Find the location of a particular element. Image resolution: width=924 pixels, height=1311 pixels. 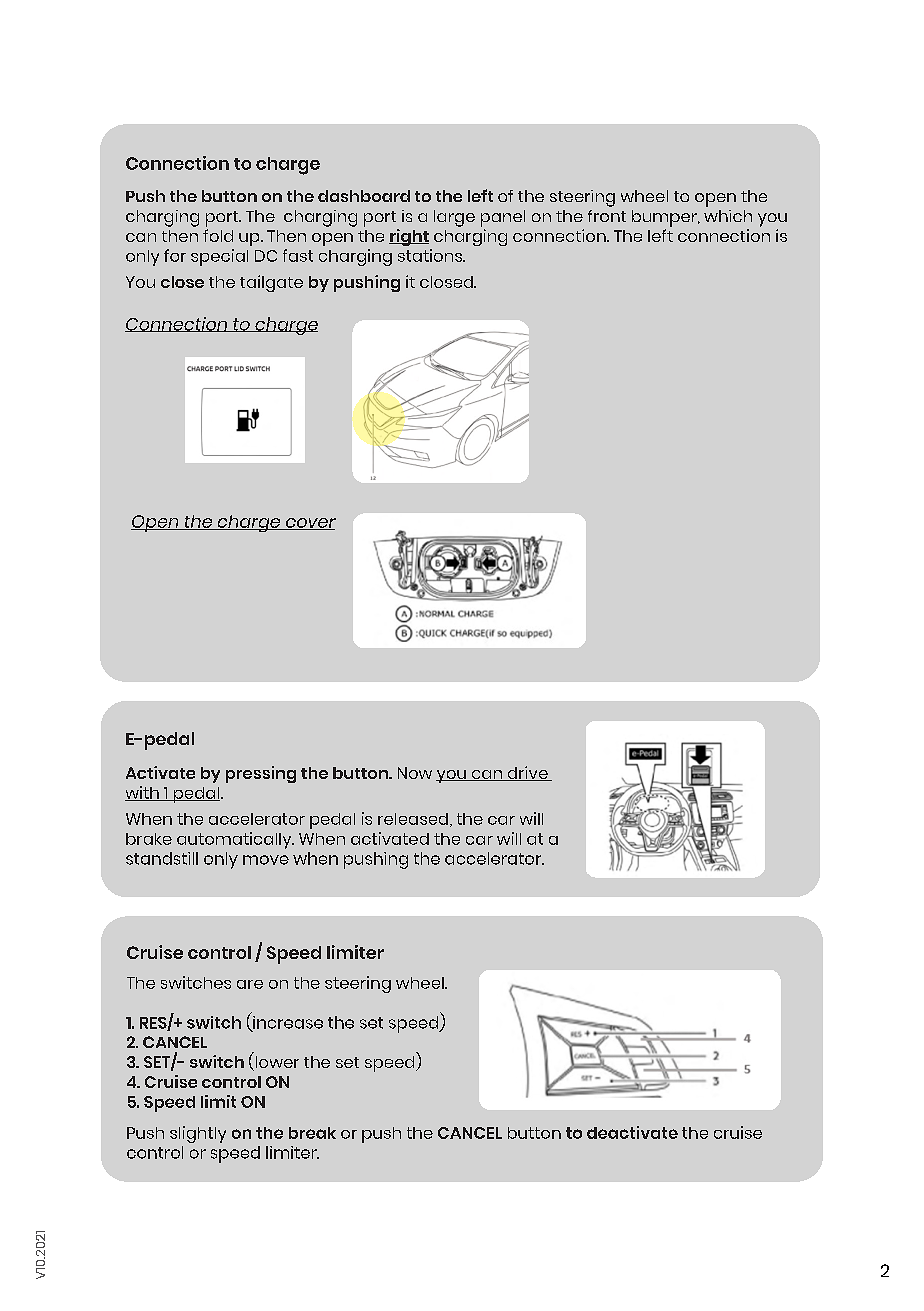

increase is located at coordinates (287, 1023).
